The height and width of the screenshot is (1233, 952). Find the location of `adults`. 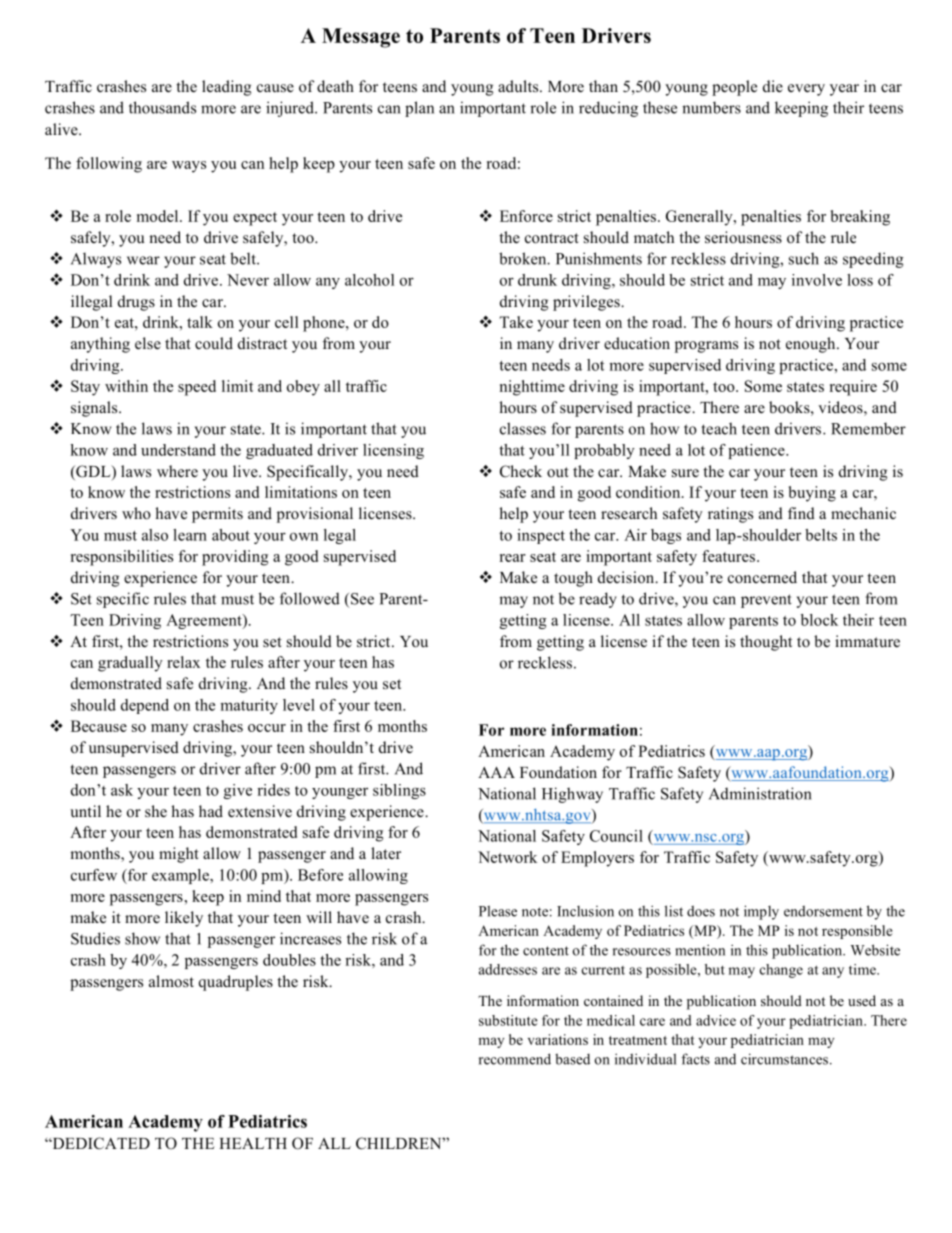

adults is located at coordinates (519, 86).
